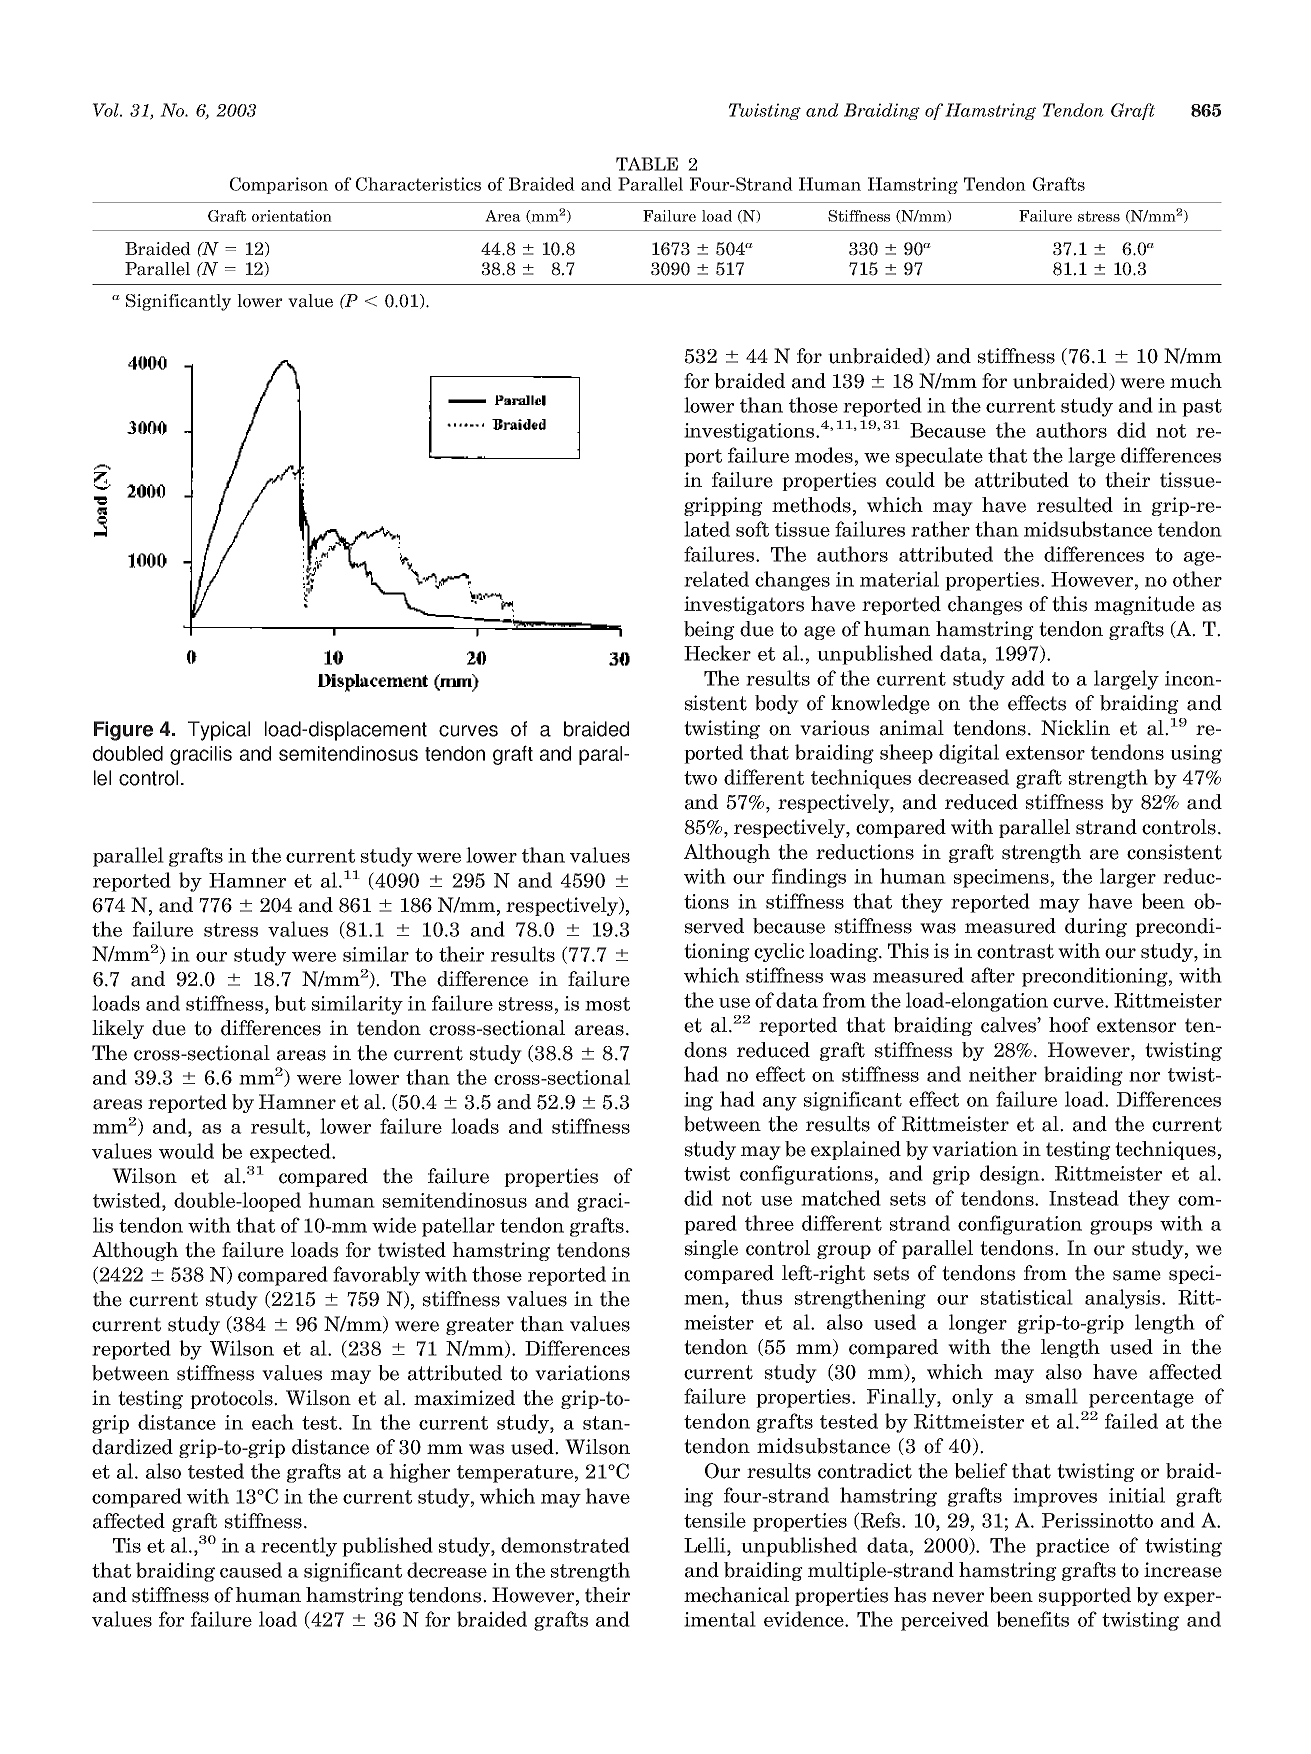 The image size is (1311, 1754). Describe the element at coordinates (647, 164) in the screenshot. I see `TABLE` at that location.
